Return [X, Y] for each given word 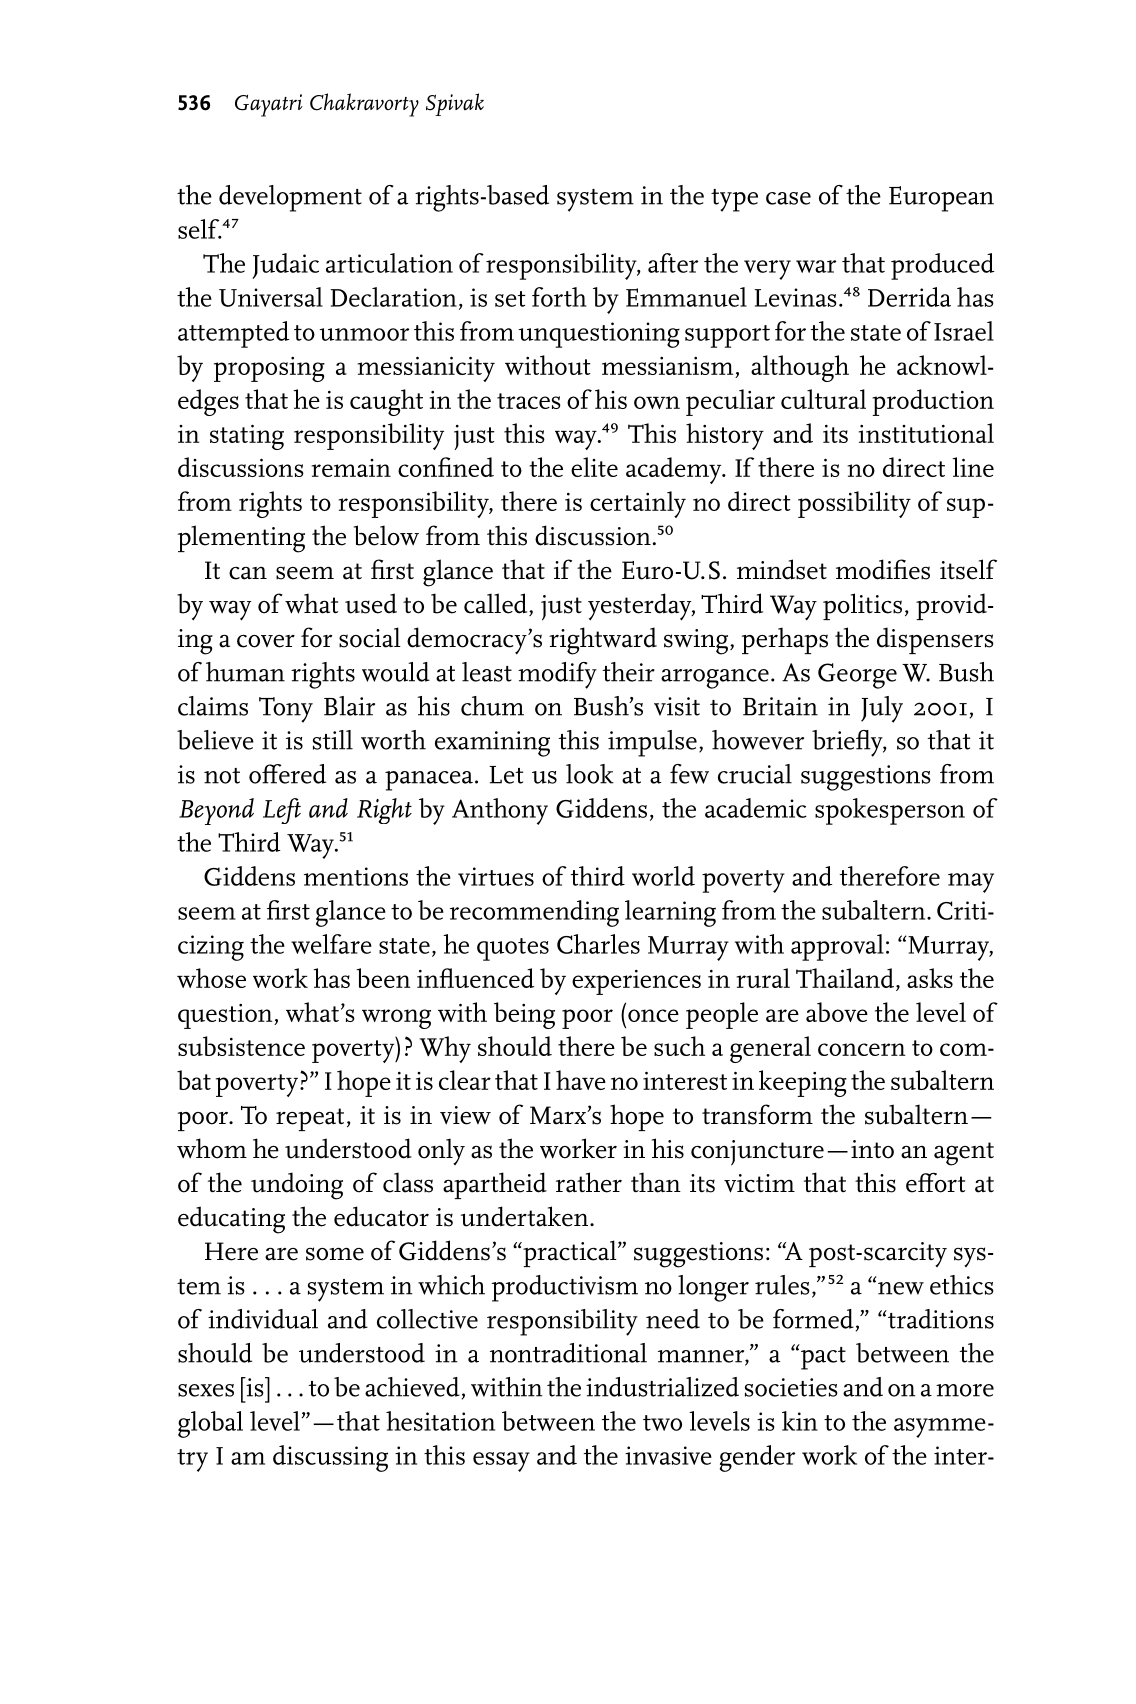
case [788, 198]
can [248, 573]
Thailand [845, 978]
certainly [638, 504]
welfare [331, 944]
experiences [636, 982]
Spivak [455, 104]
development [290, 198]
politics [862, 606]
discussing [330, 1458]
